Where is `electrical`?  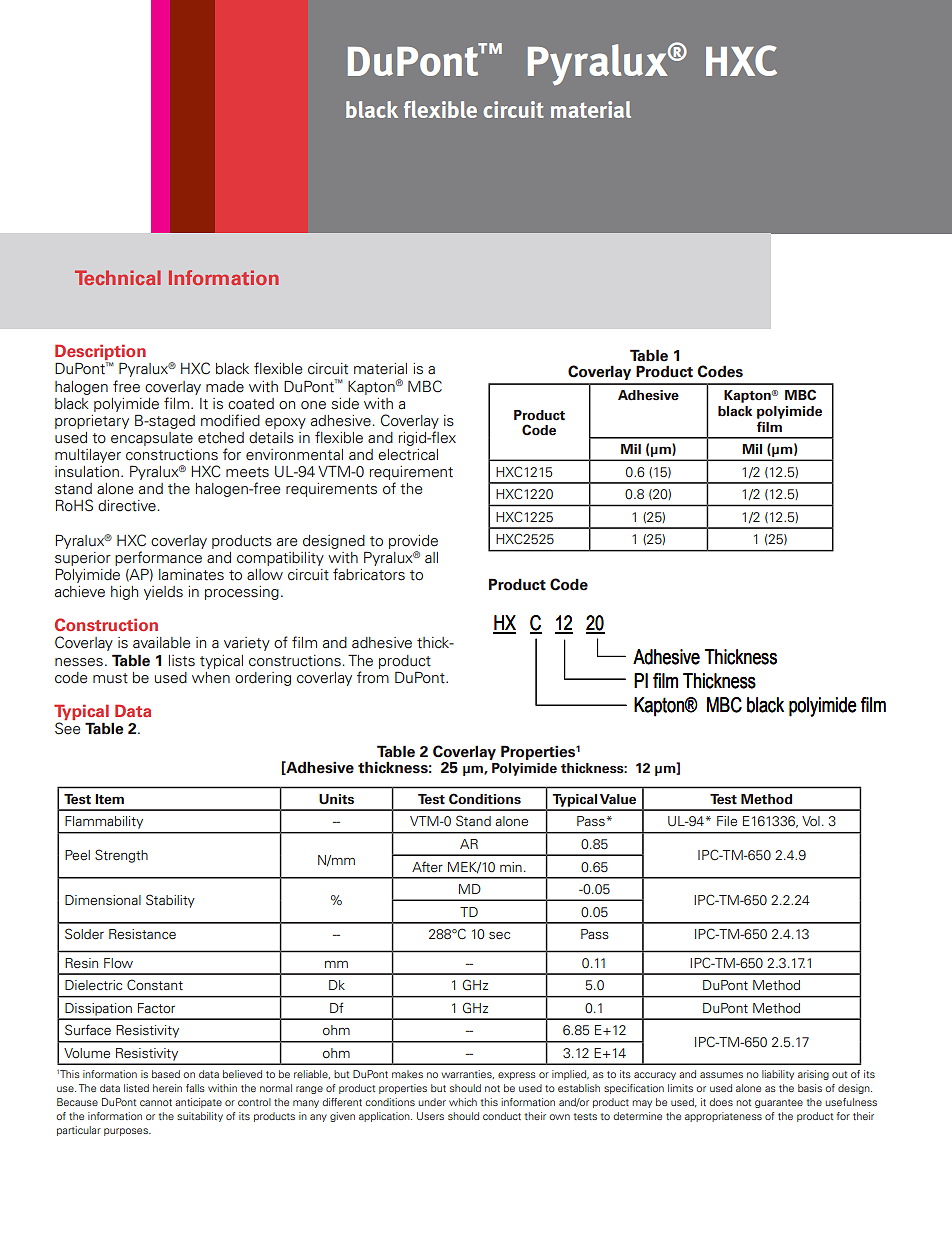 electrical is located at coordinates (408, 455).
